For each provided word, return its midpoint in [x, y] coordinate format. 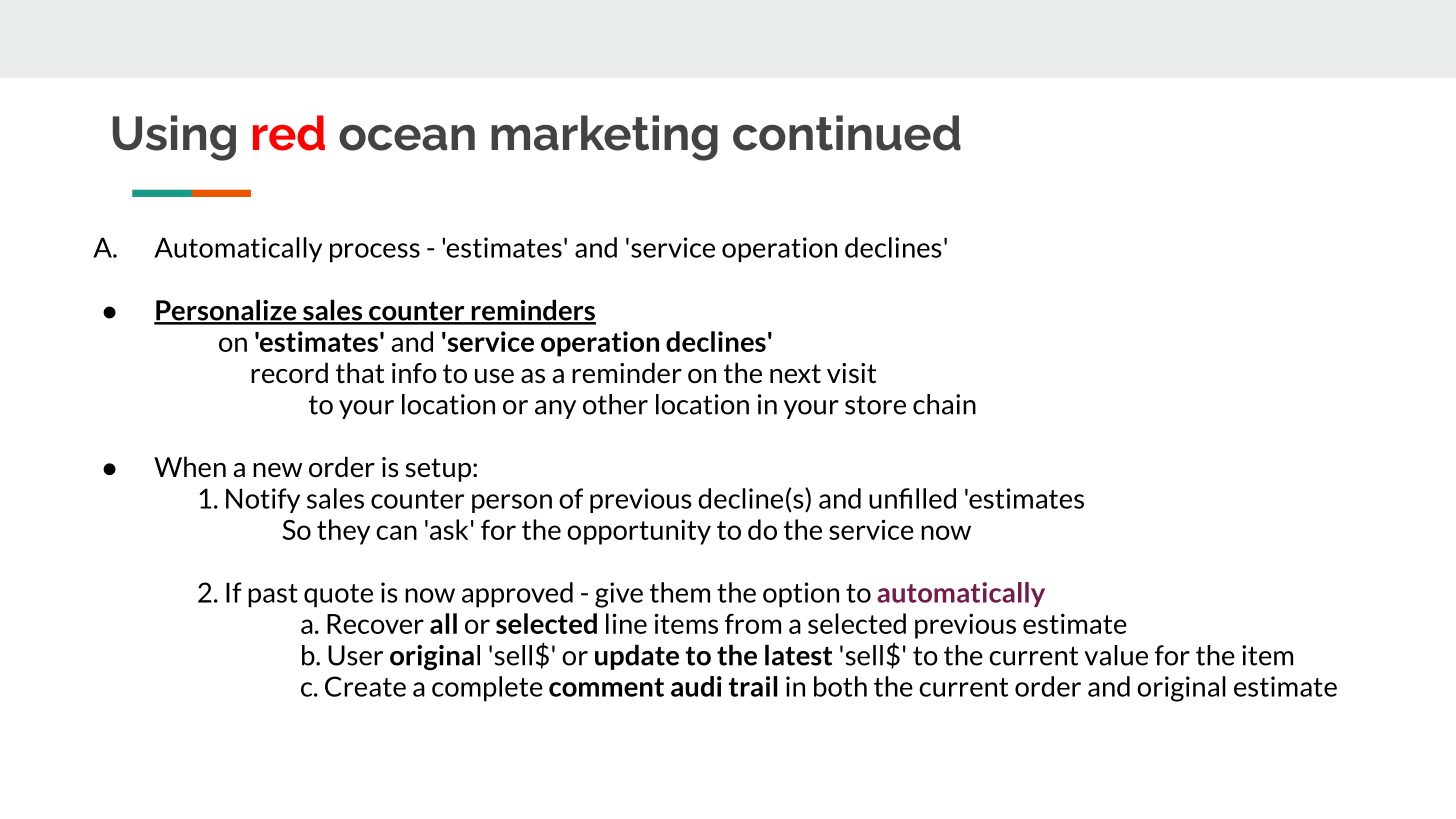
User [355, 655]
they [343, 532]
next [795, 373]
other [615, 404]
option [801, 595]
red [289, 133]
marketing [604, 138]
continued [847, 133]
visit [851, 373]
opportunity [639, 532]
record [289, 372]
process [375, 253]
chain [944, 404]
